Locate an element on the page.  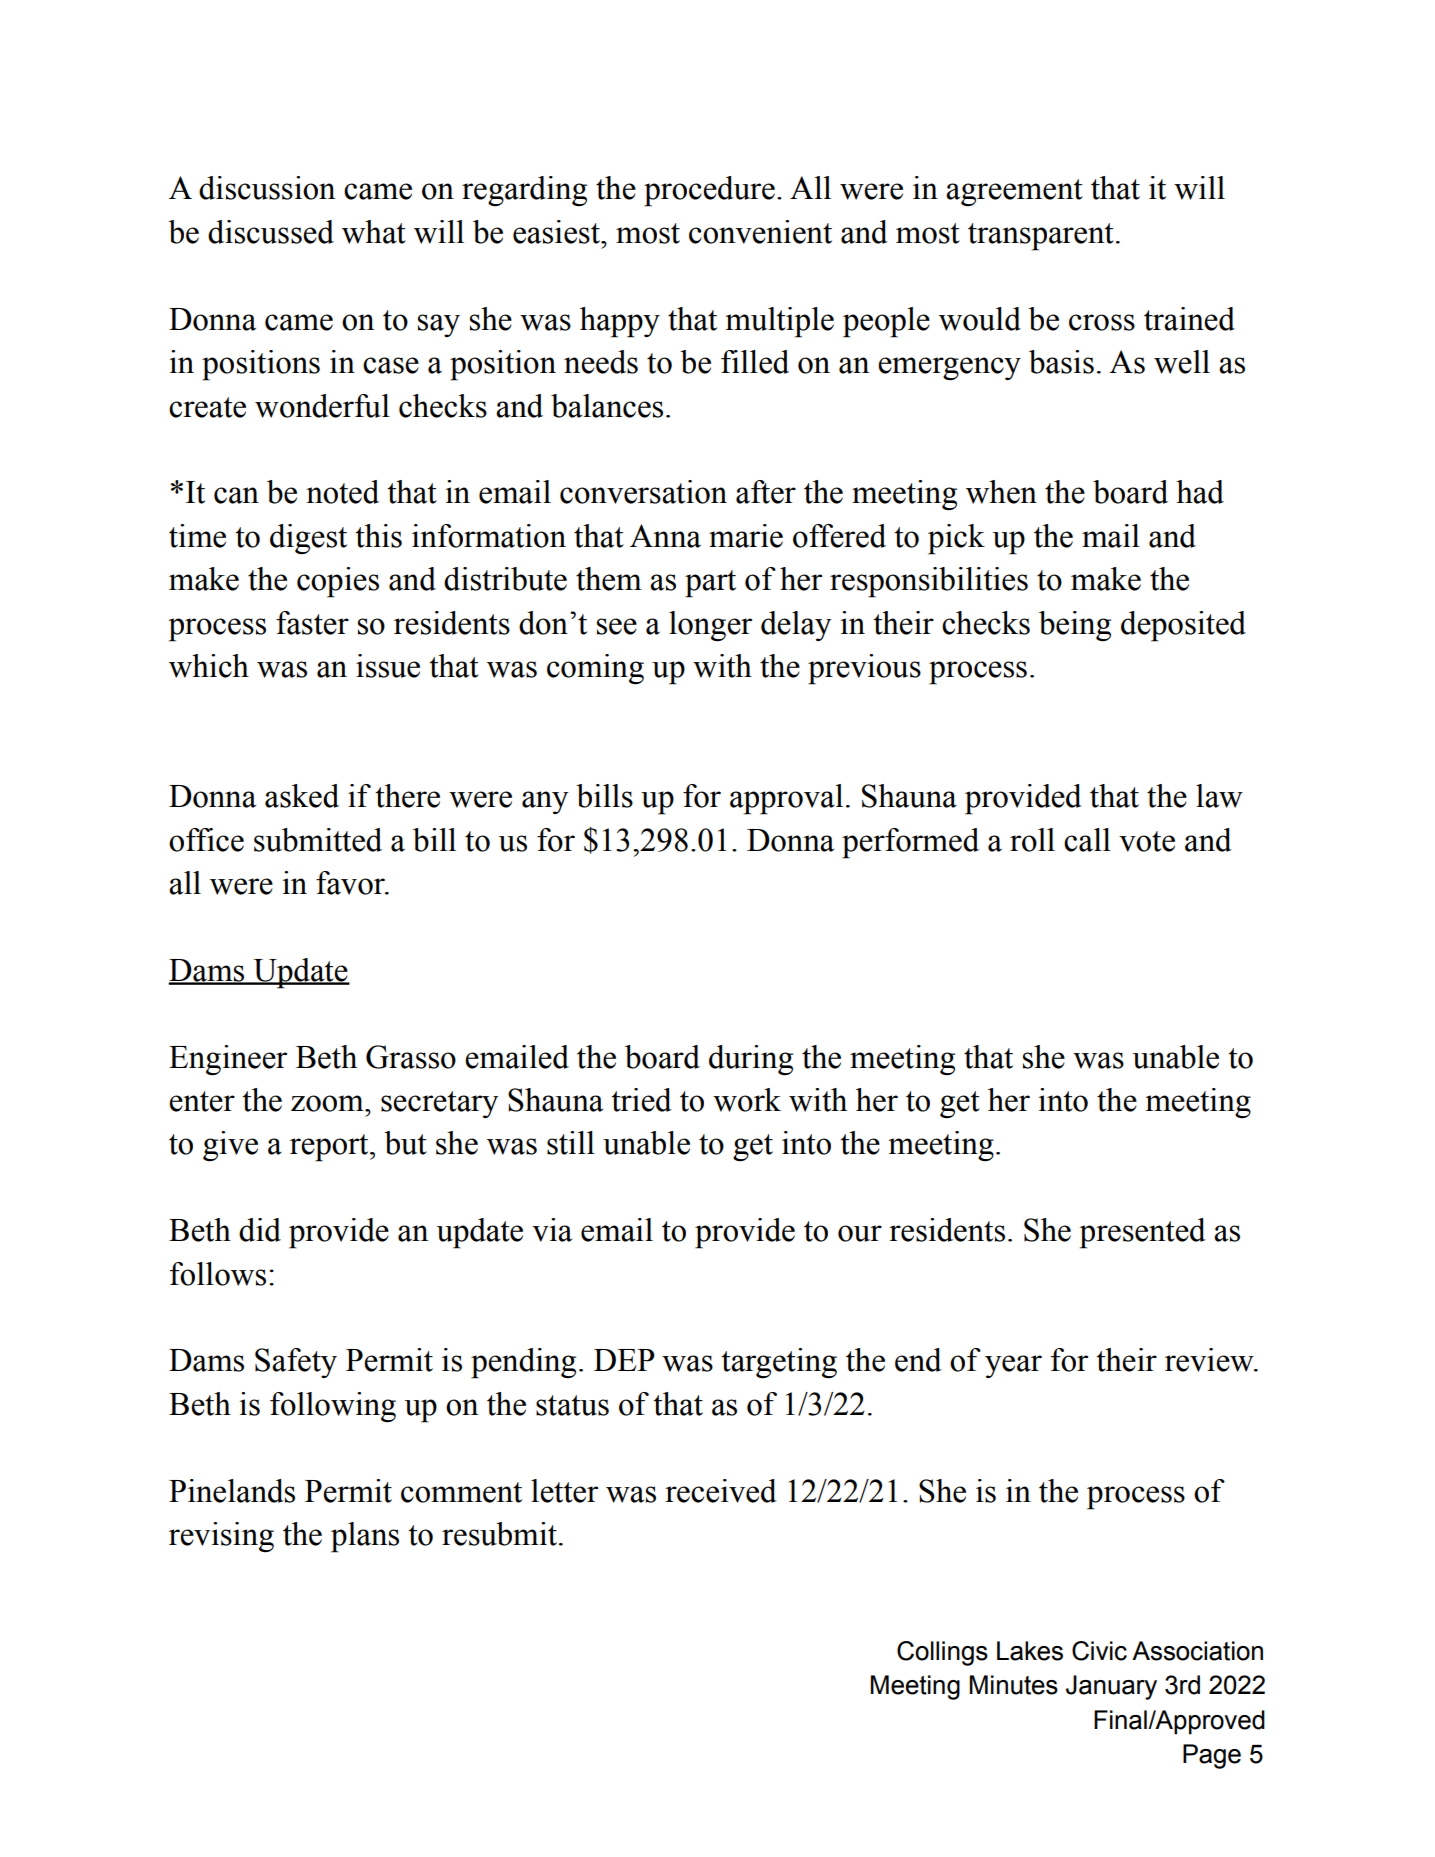
Safety is located at coordinates (296, 1363).
